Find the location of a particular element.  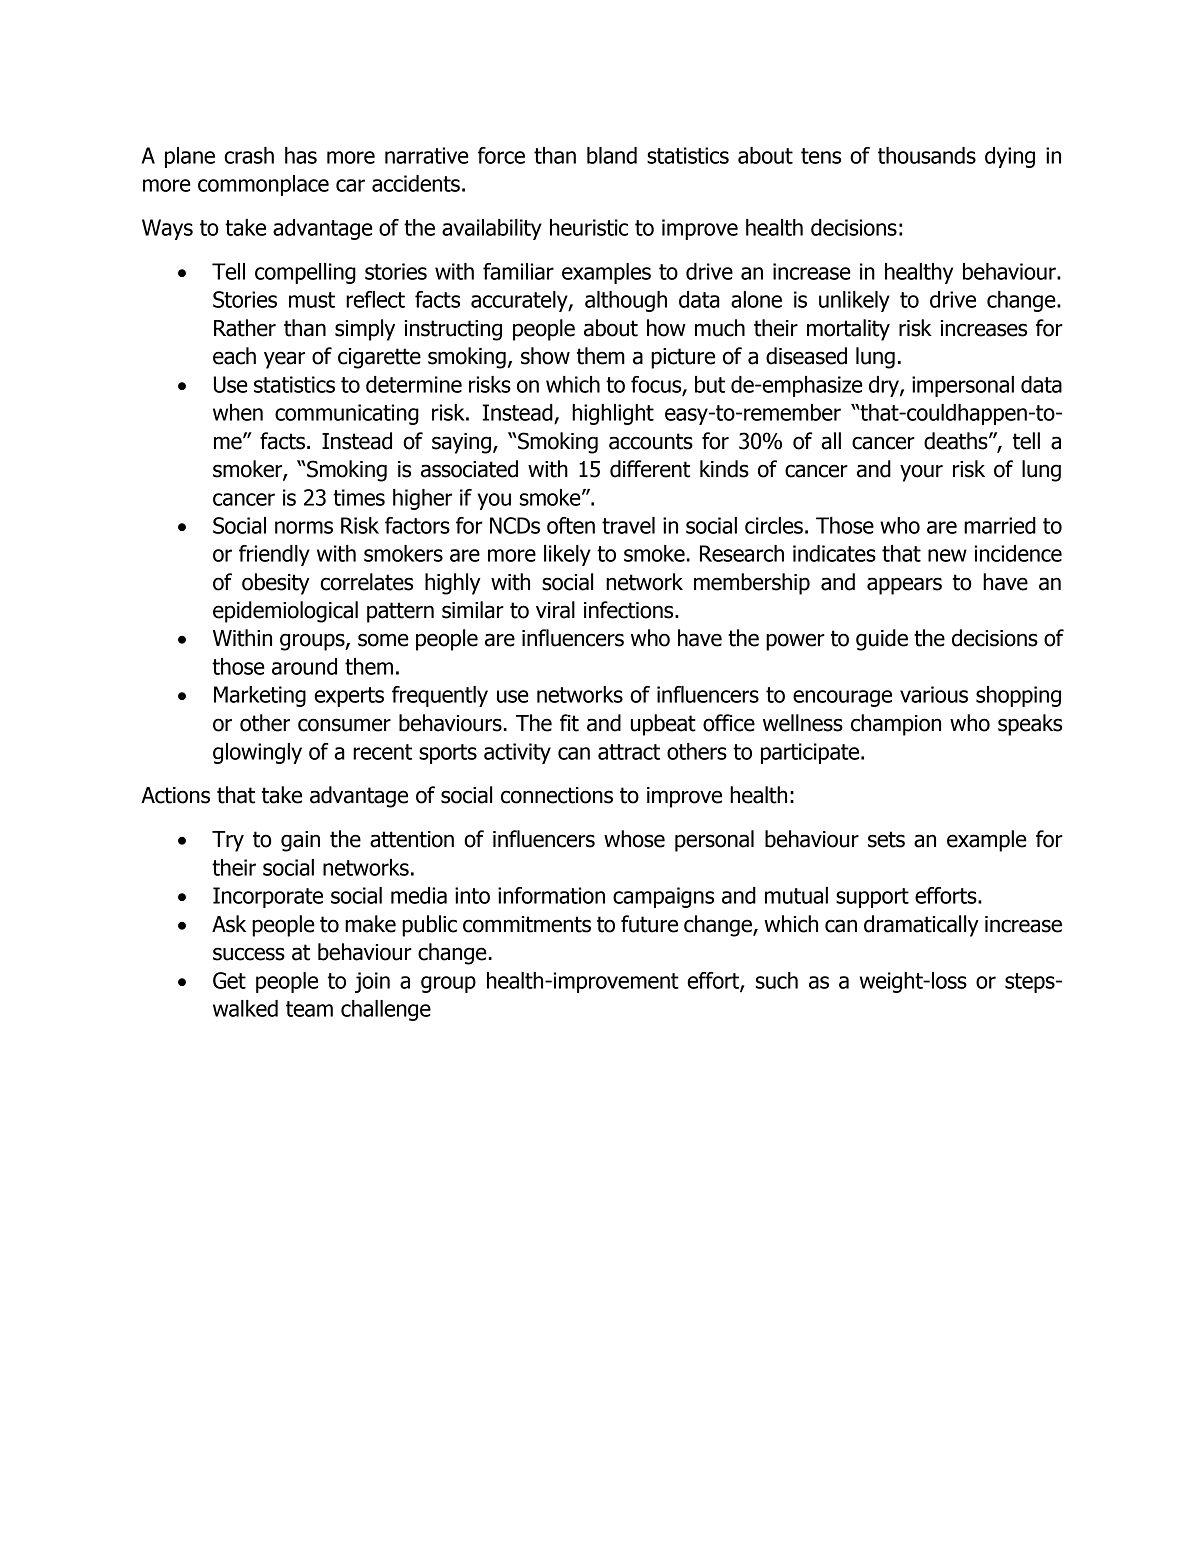

commonplace is located at coordinates (263, 185).
